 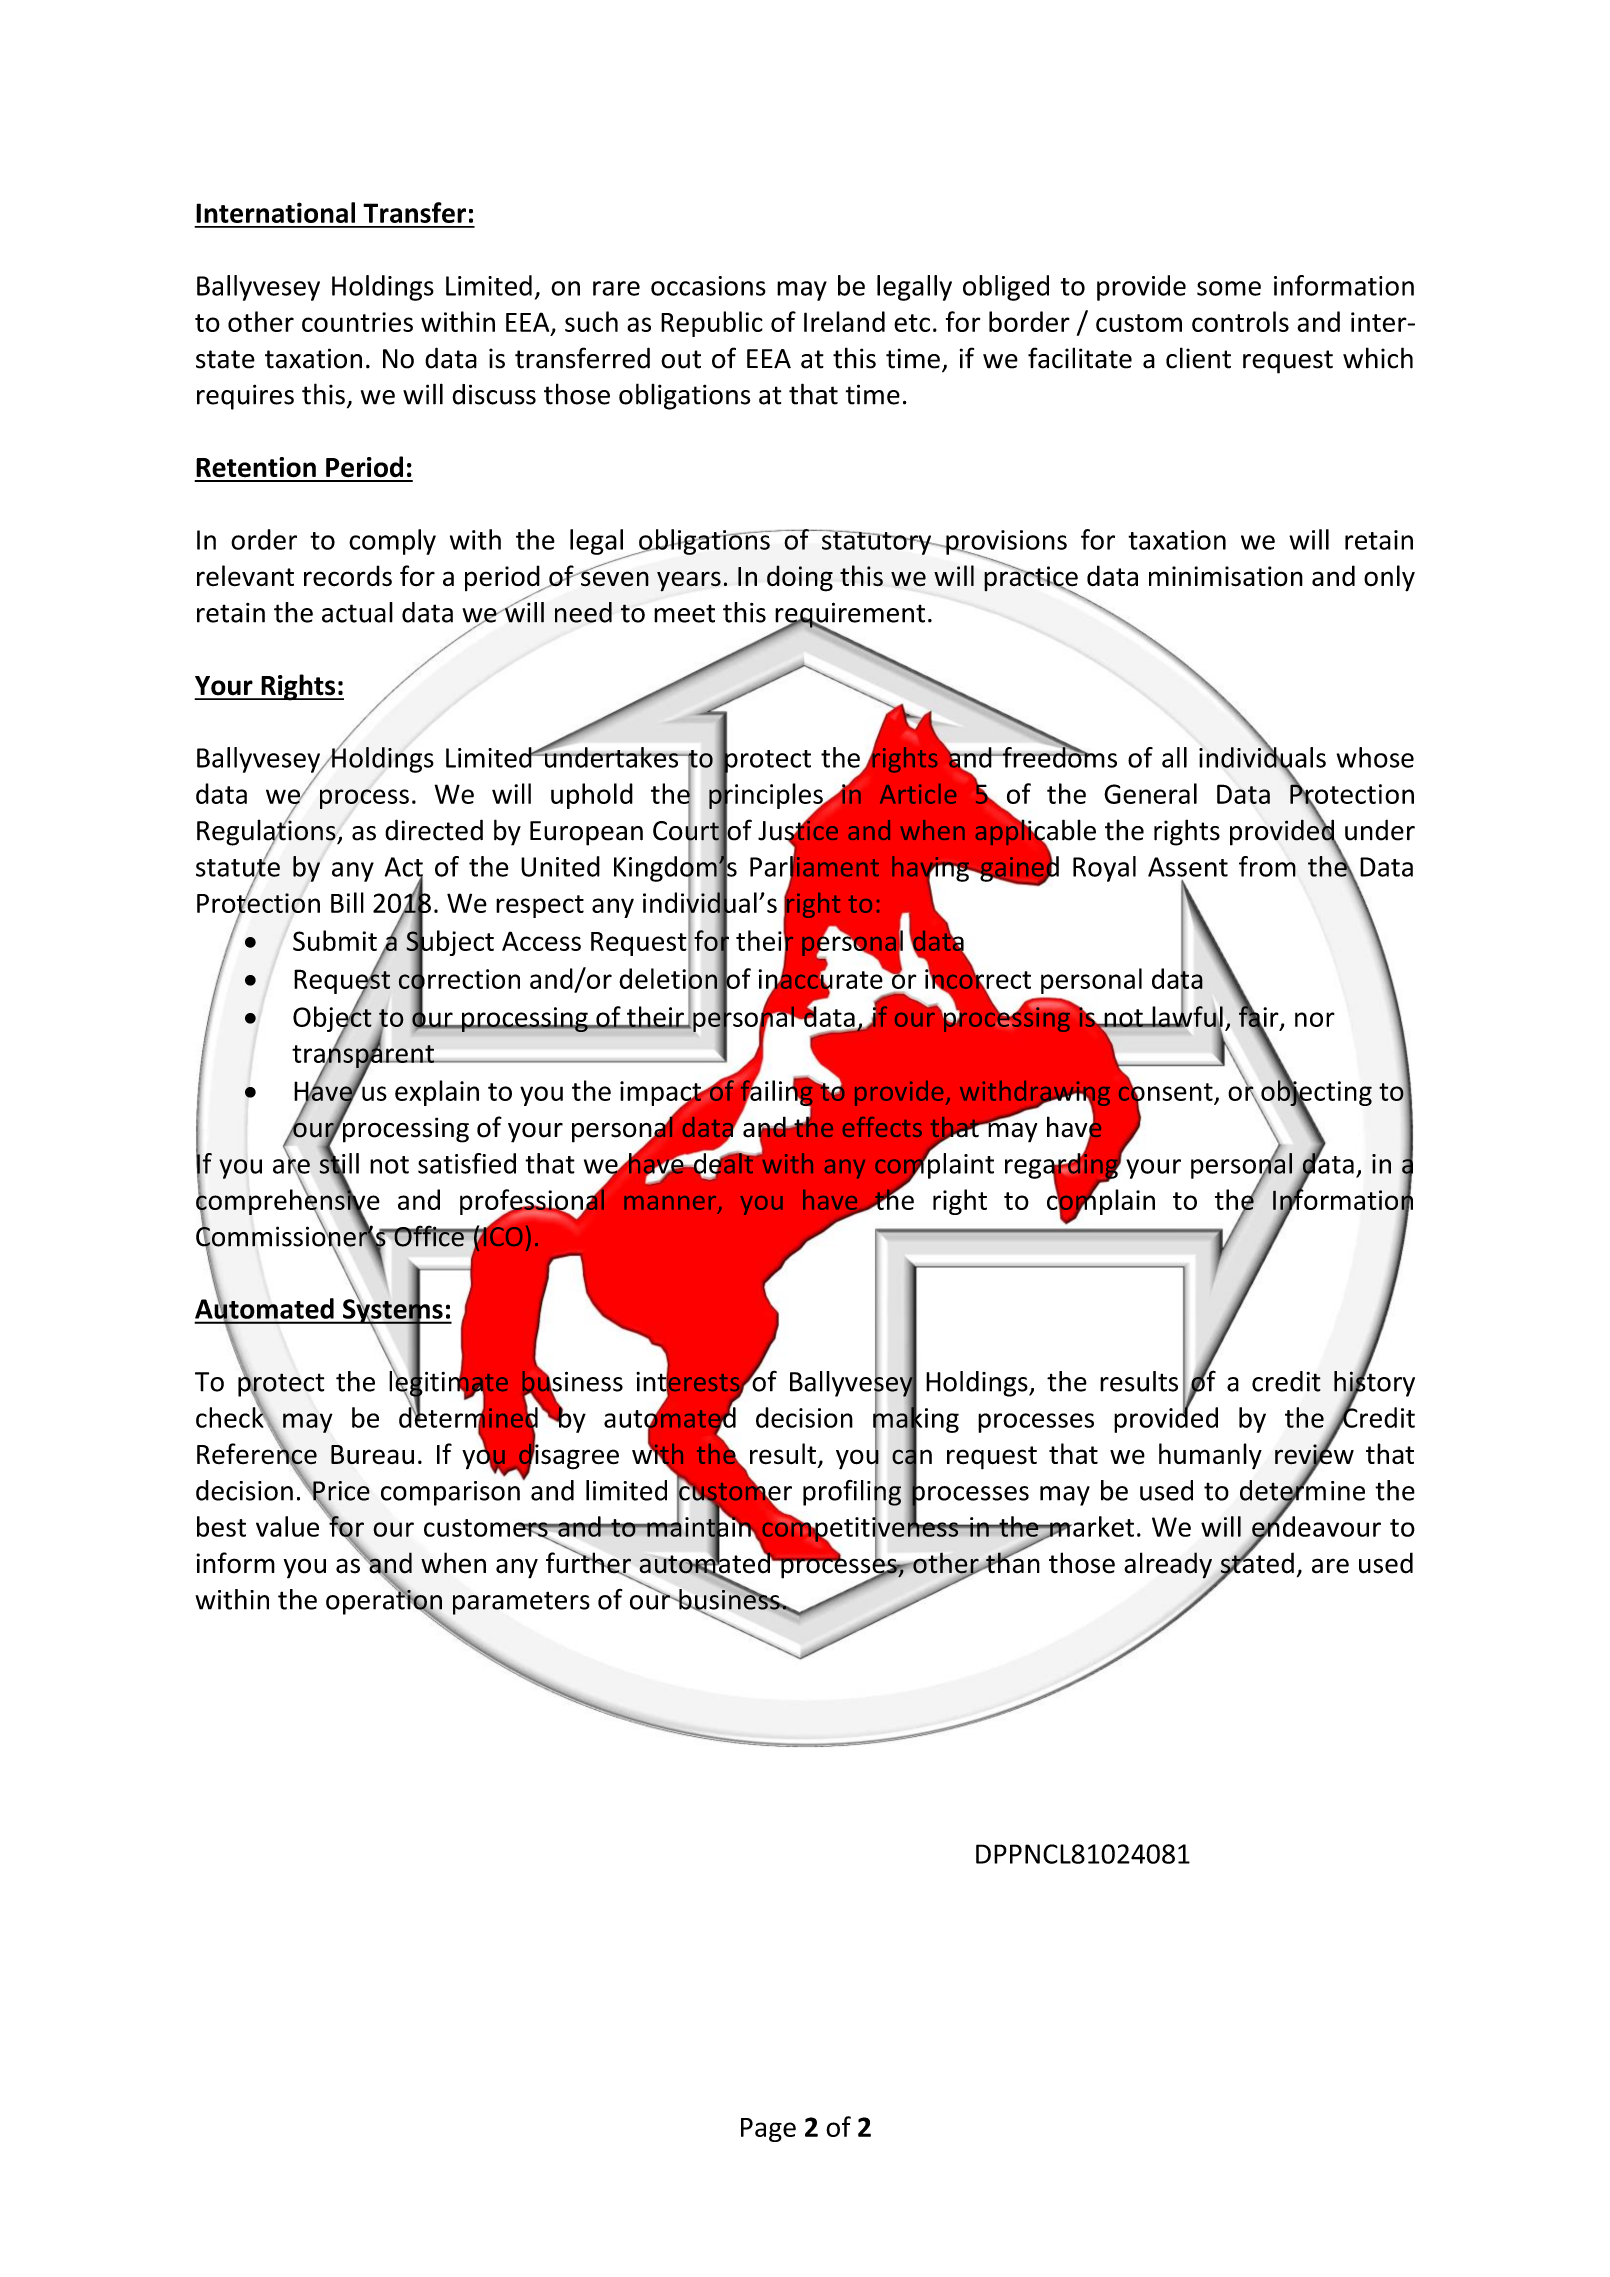 I want to click on Page, so click(x=768, y=2130).
